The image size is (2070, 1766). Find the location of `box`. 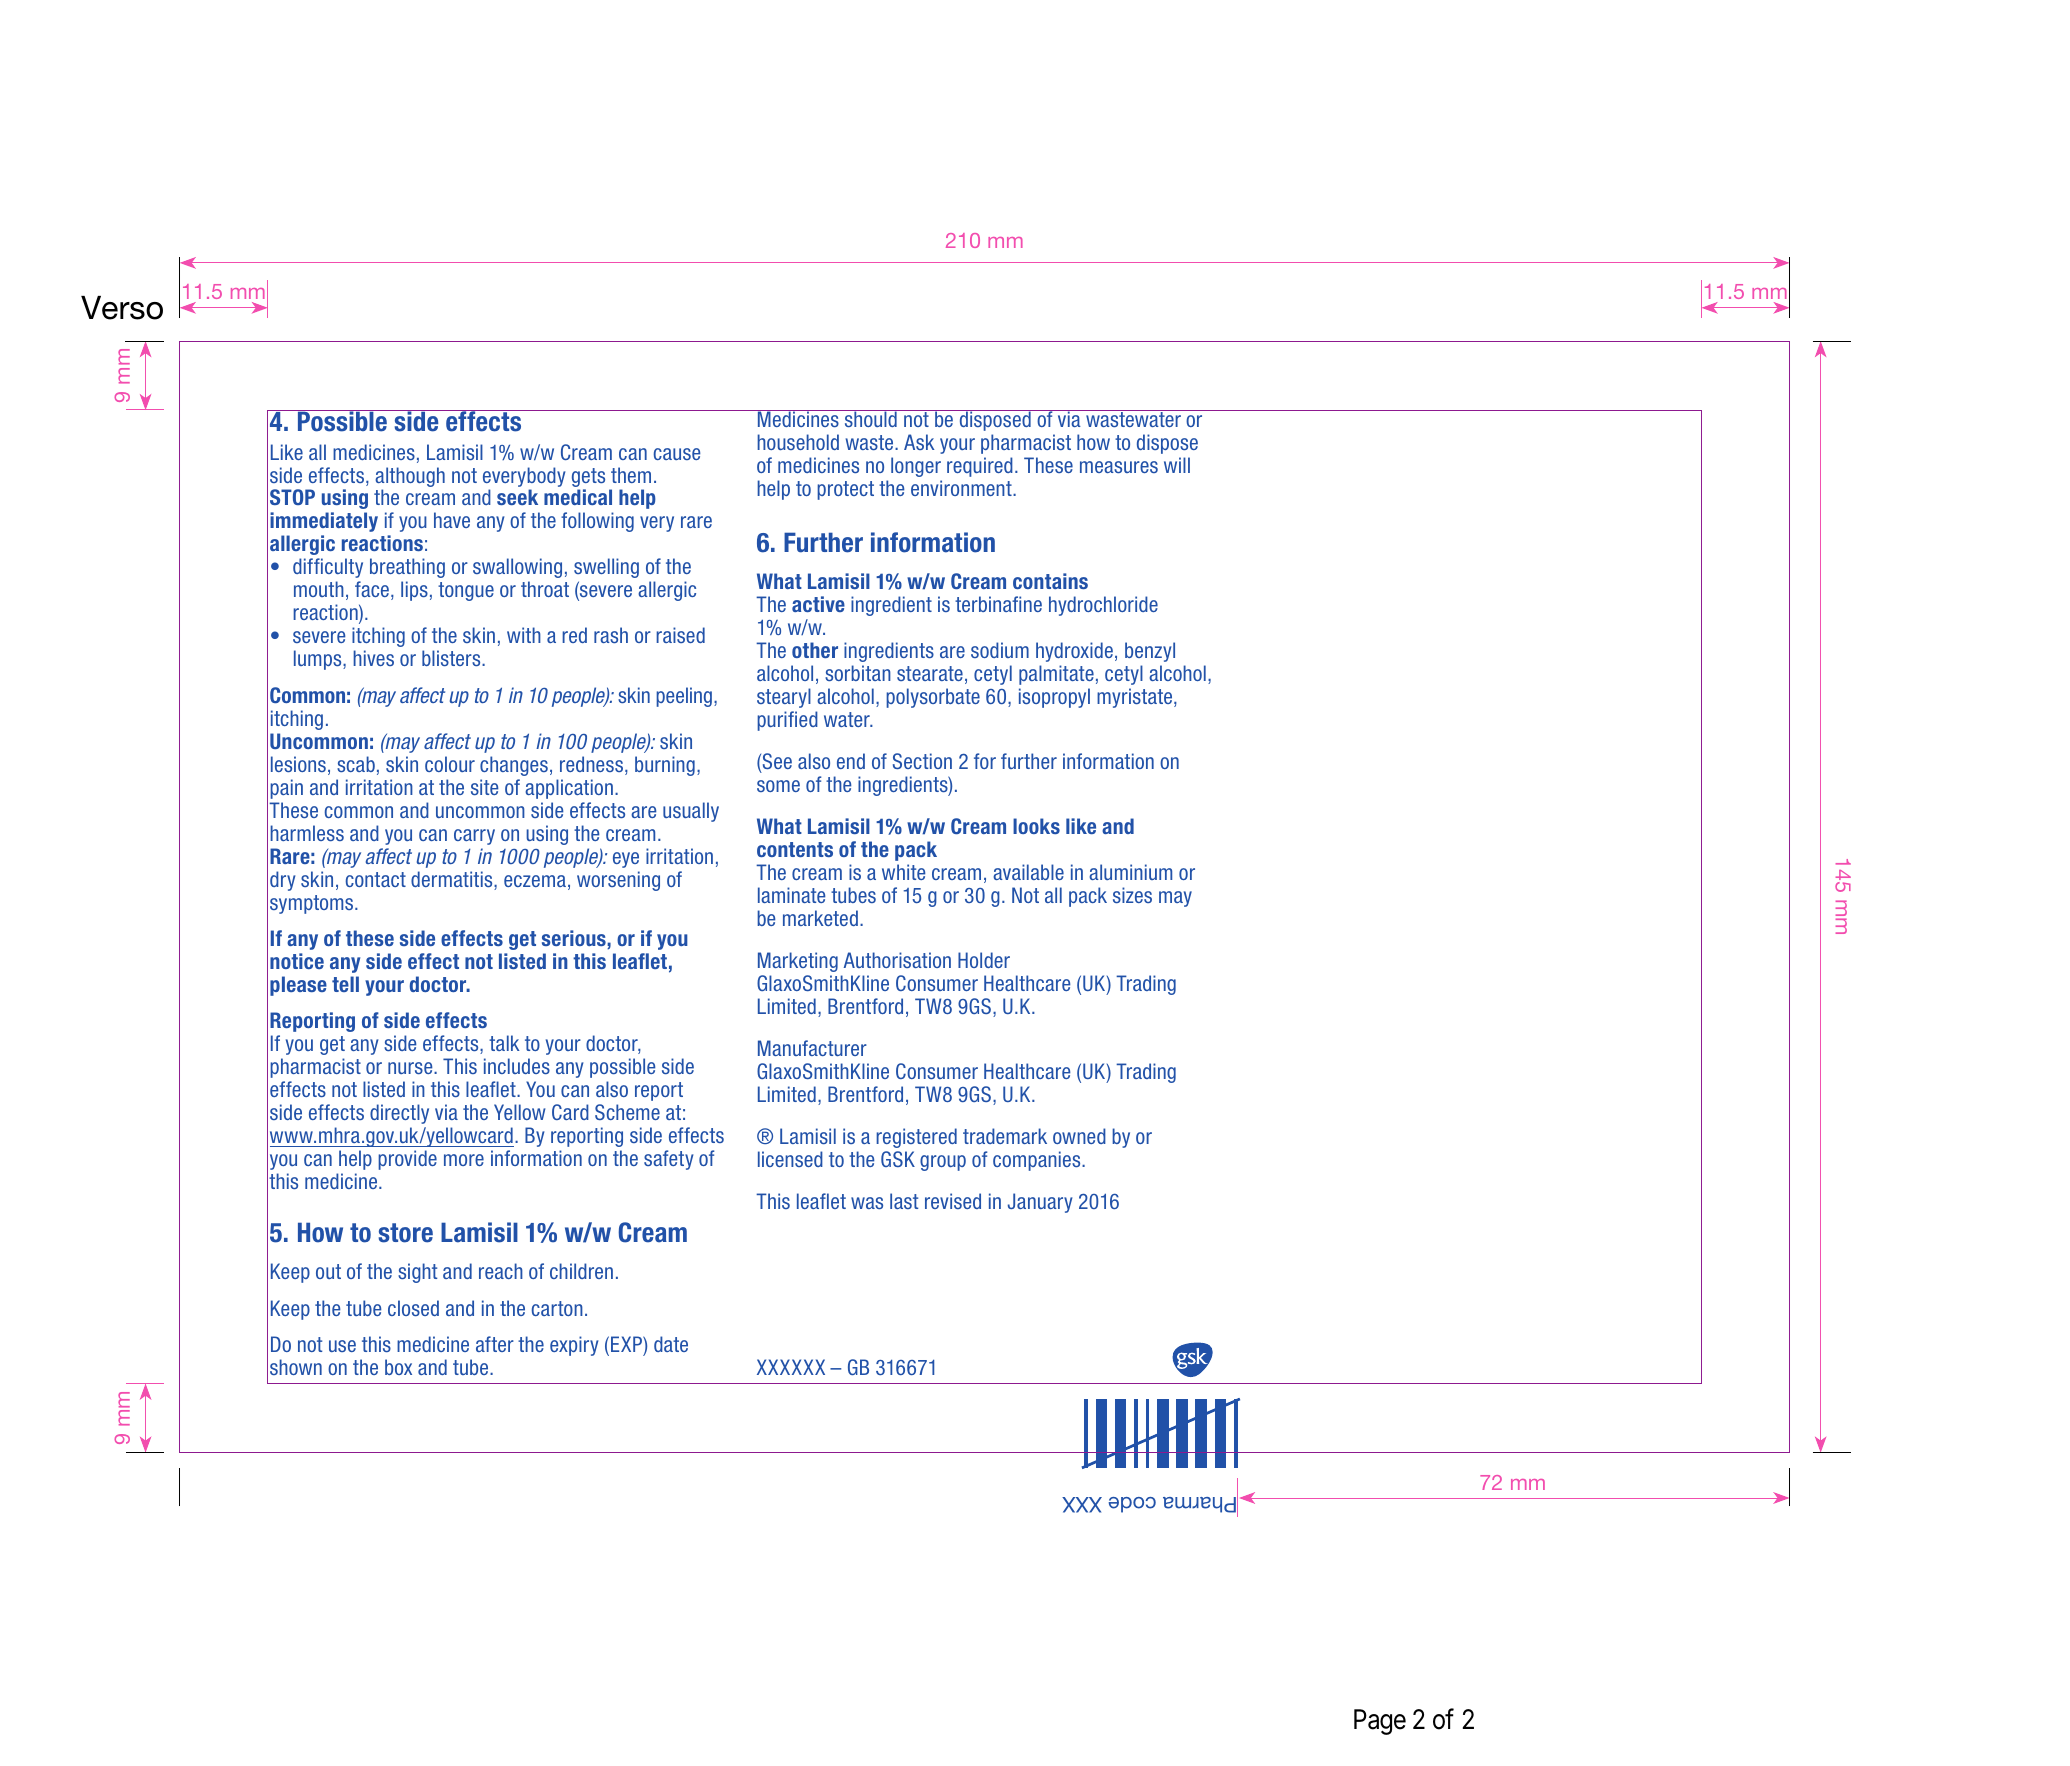

box is located at coordinates (398, 1367).
